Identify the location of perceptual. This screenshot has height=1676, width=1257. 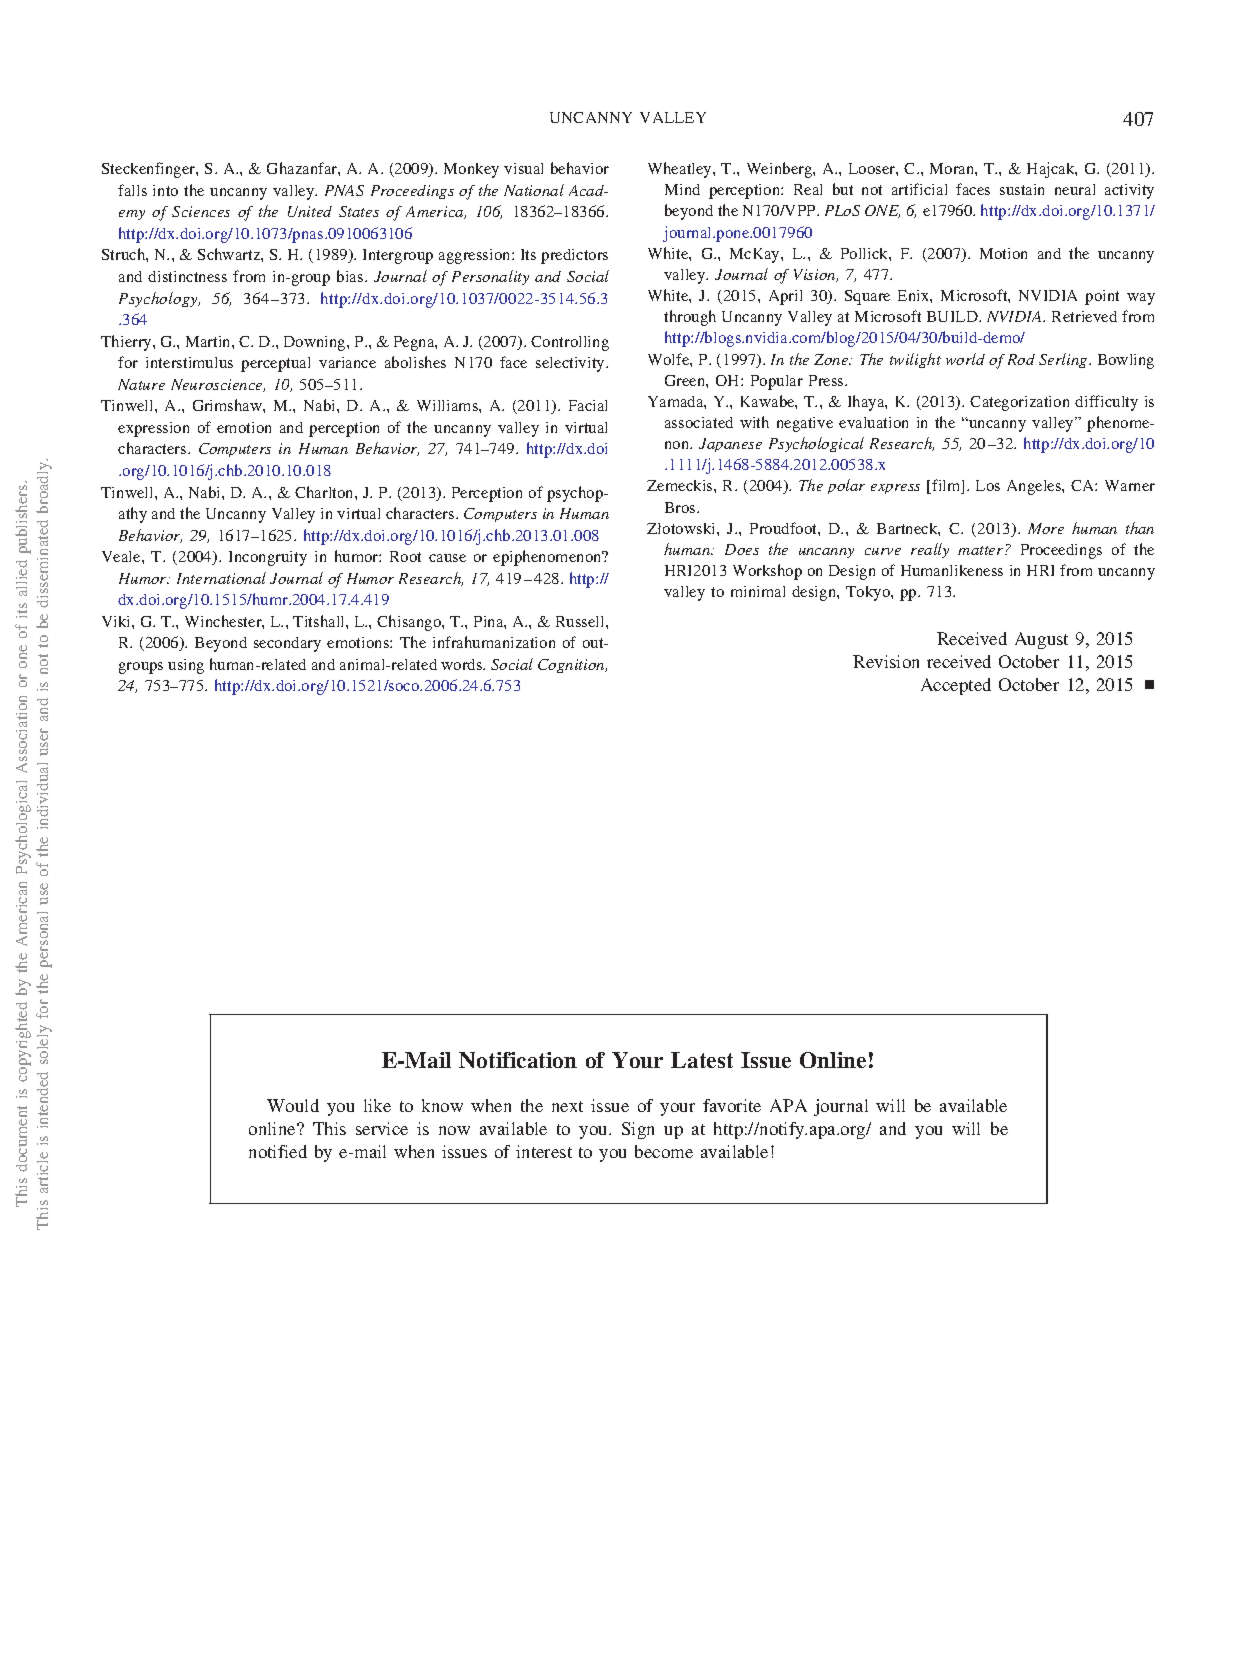
(275, 364).
